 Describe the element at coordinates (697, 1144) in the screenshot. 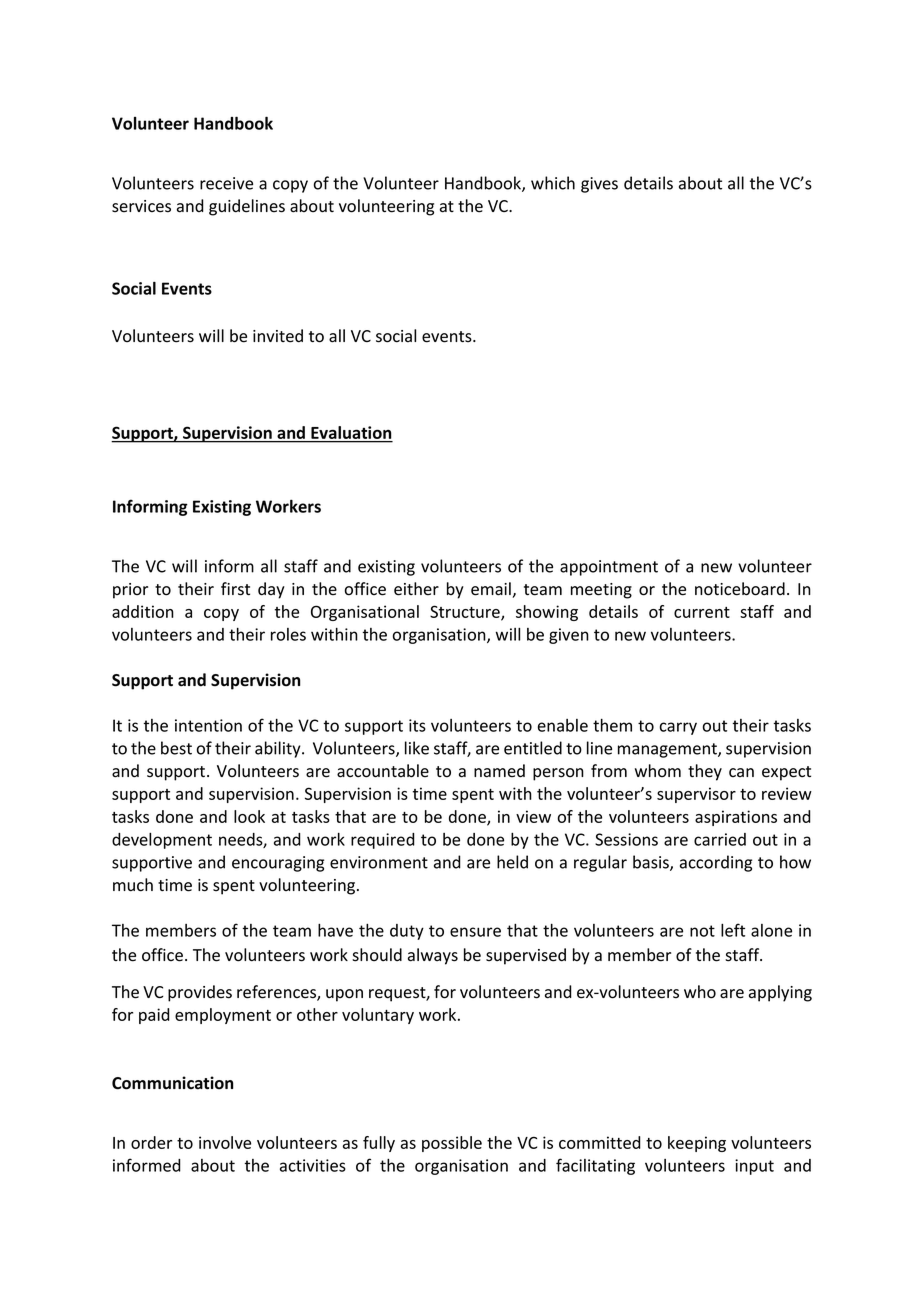

I see `keeping` at that location.
